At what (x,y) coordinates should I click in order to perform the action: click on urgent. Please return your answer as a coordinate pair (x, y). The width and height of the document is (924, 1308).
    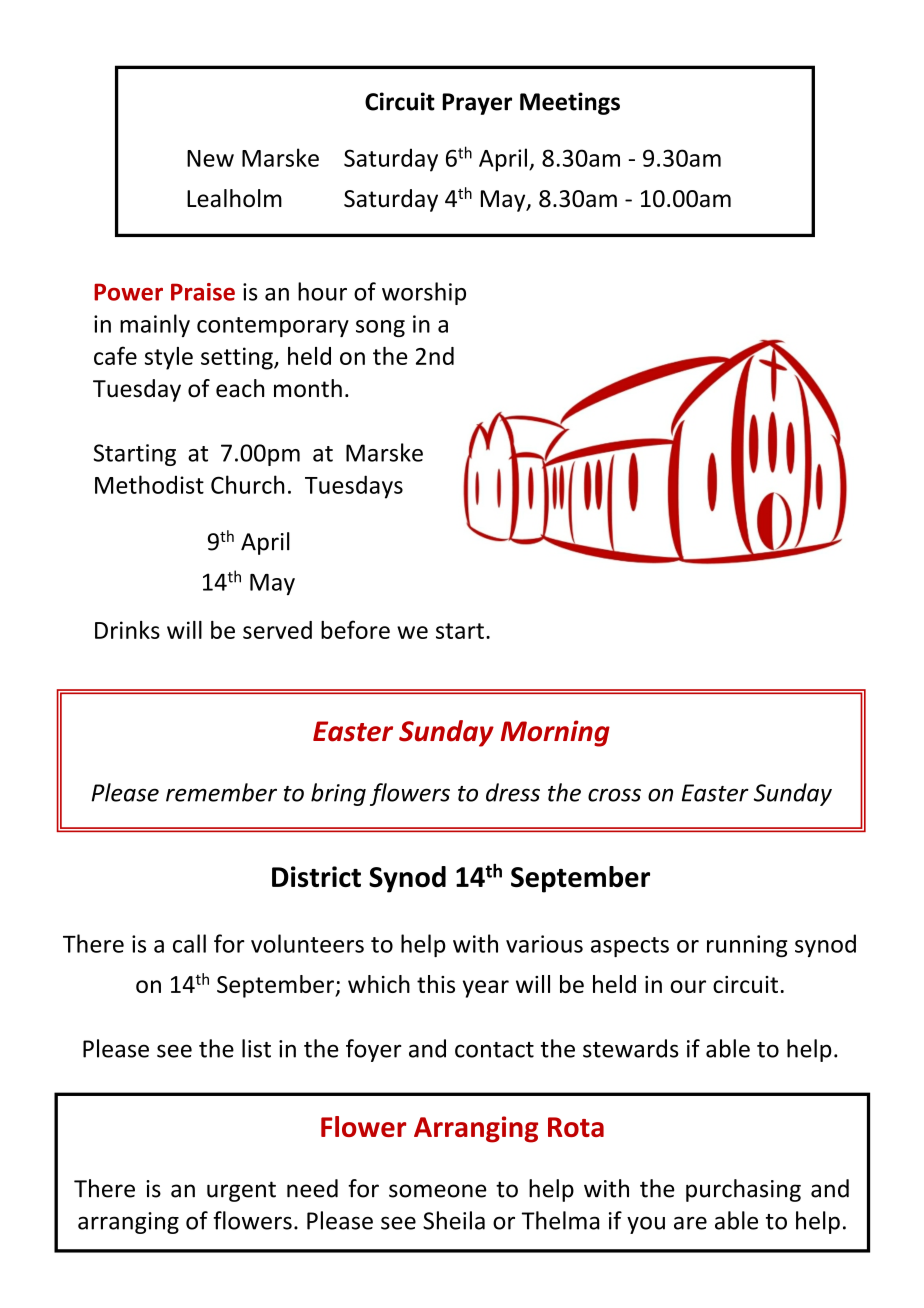
    Looking at the image, I should click on (241, 1191).
